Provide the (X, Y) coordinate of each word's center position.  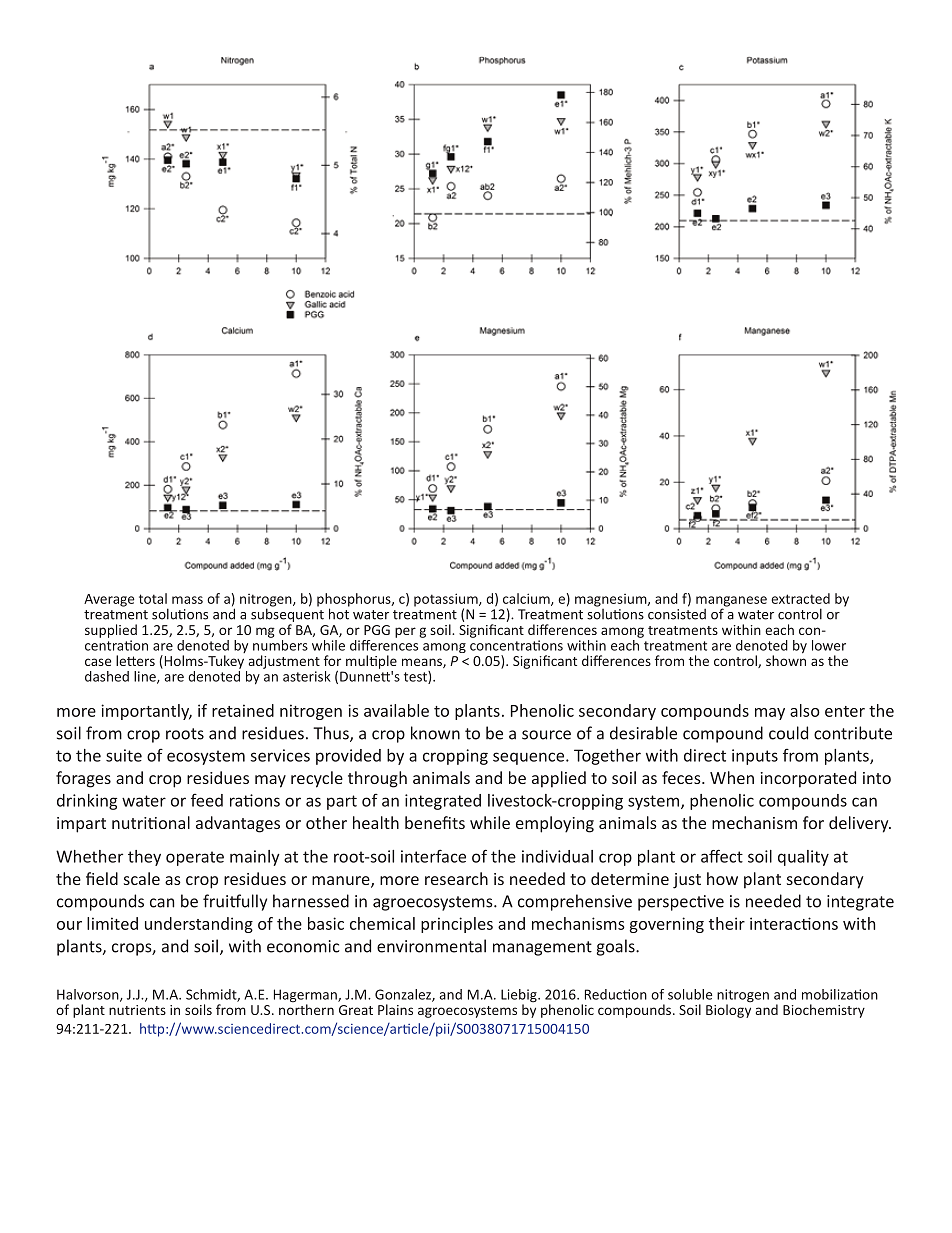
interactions (794, 923)
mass (187, 600)
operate (195, 858)
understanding (199, 925)
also (805, 710)
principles (457, 925)
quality (803, 858)
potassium (447, 601)
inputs (755, 757)
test (416, 677)
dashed (107, 676)
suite (124, 755)
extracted (800, 598)
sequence (530, 758)
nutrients (137, 1010)
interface (433, 856)
